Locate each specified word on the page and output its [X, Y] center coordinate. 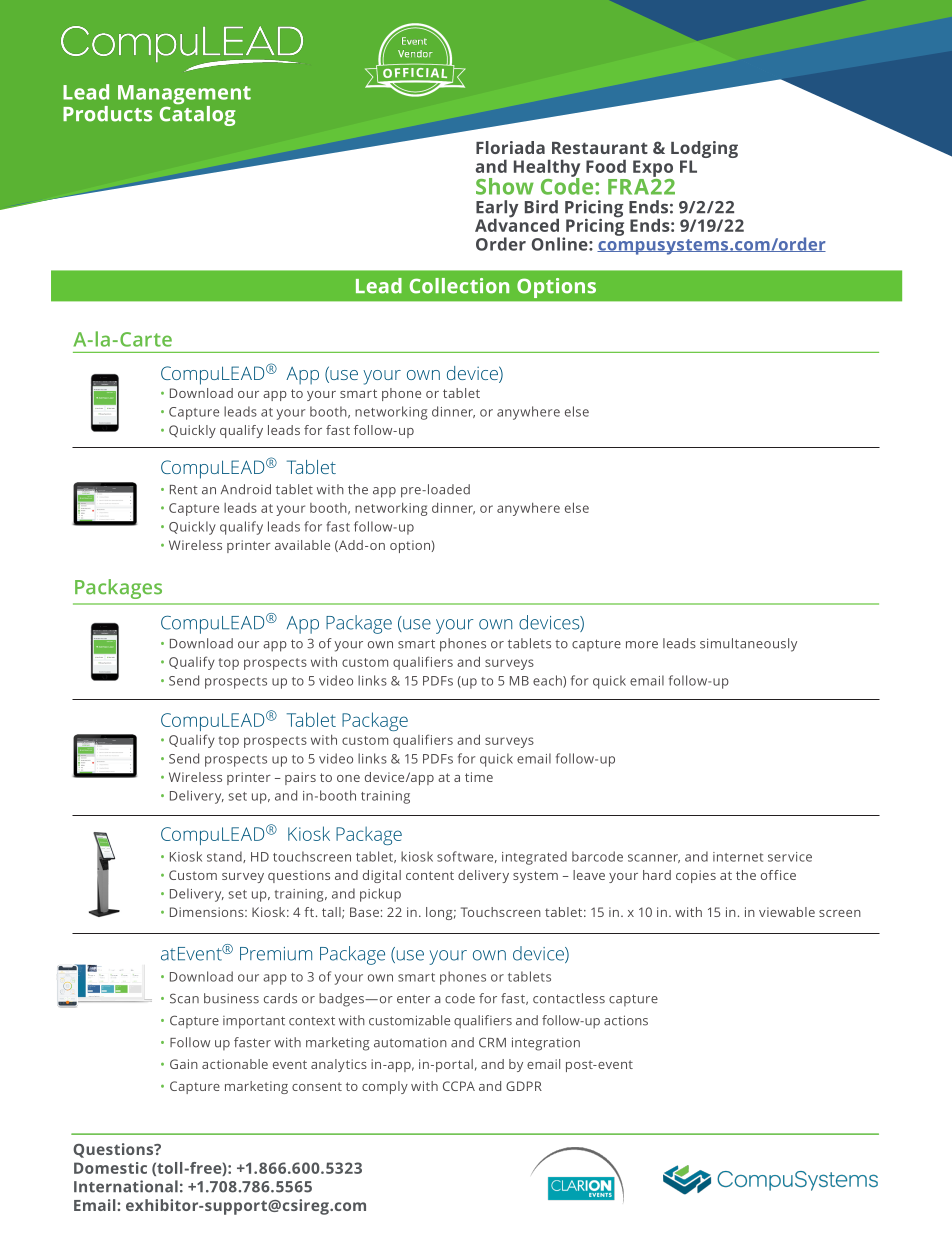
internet [738, 857]
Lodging [704, 151]
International [126, 1186]
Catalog [198, 114]
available [302, 545]
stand [225, 857]
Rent [184, 490]
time [479, 777]
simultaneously [748, 645]
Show [505, 186]
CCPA [459, 1086]
